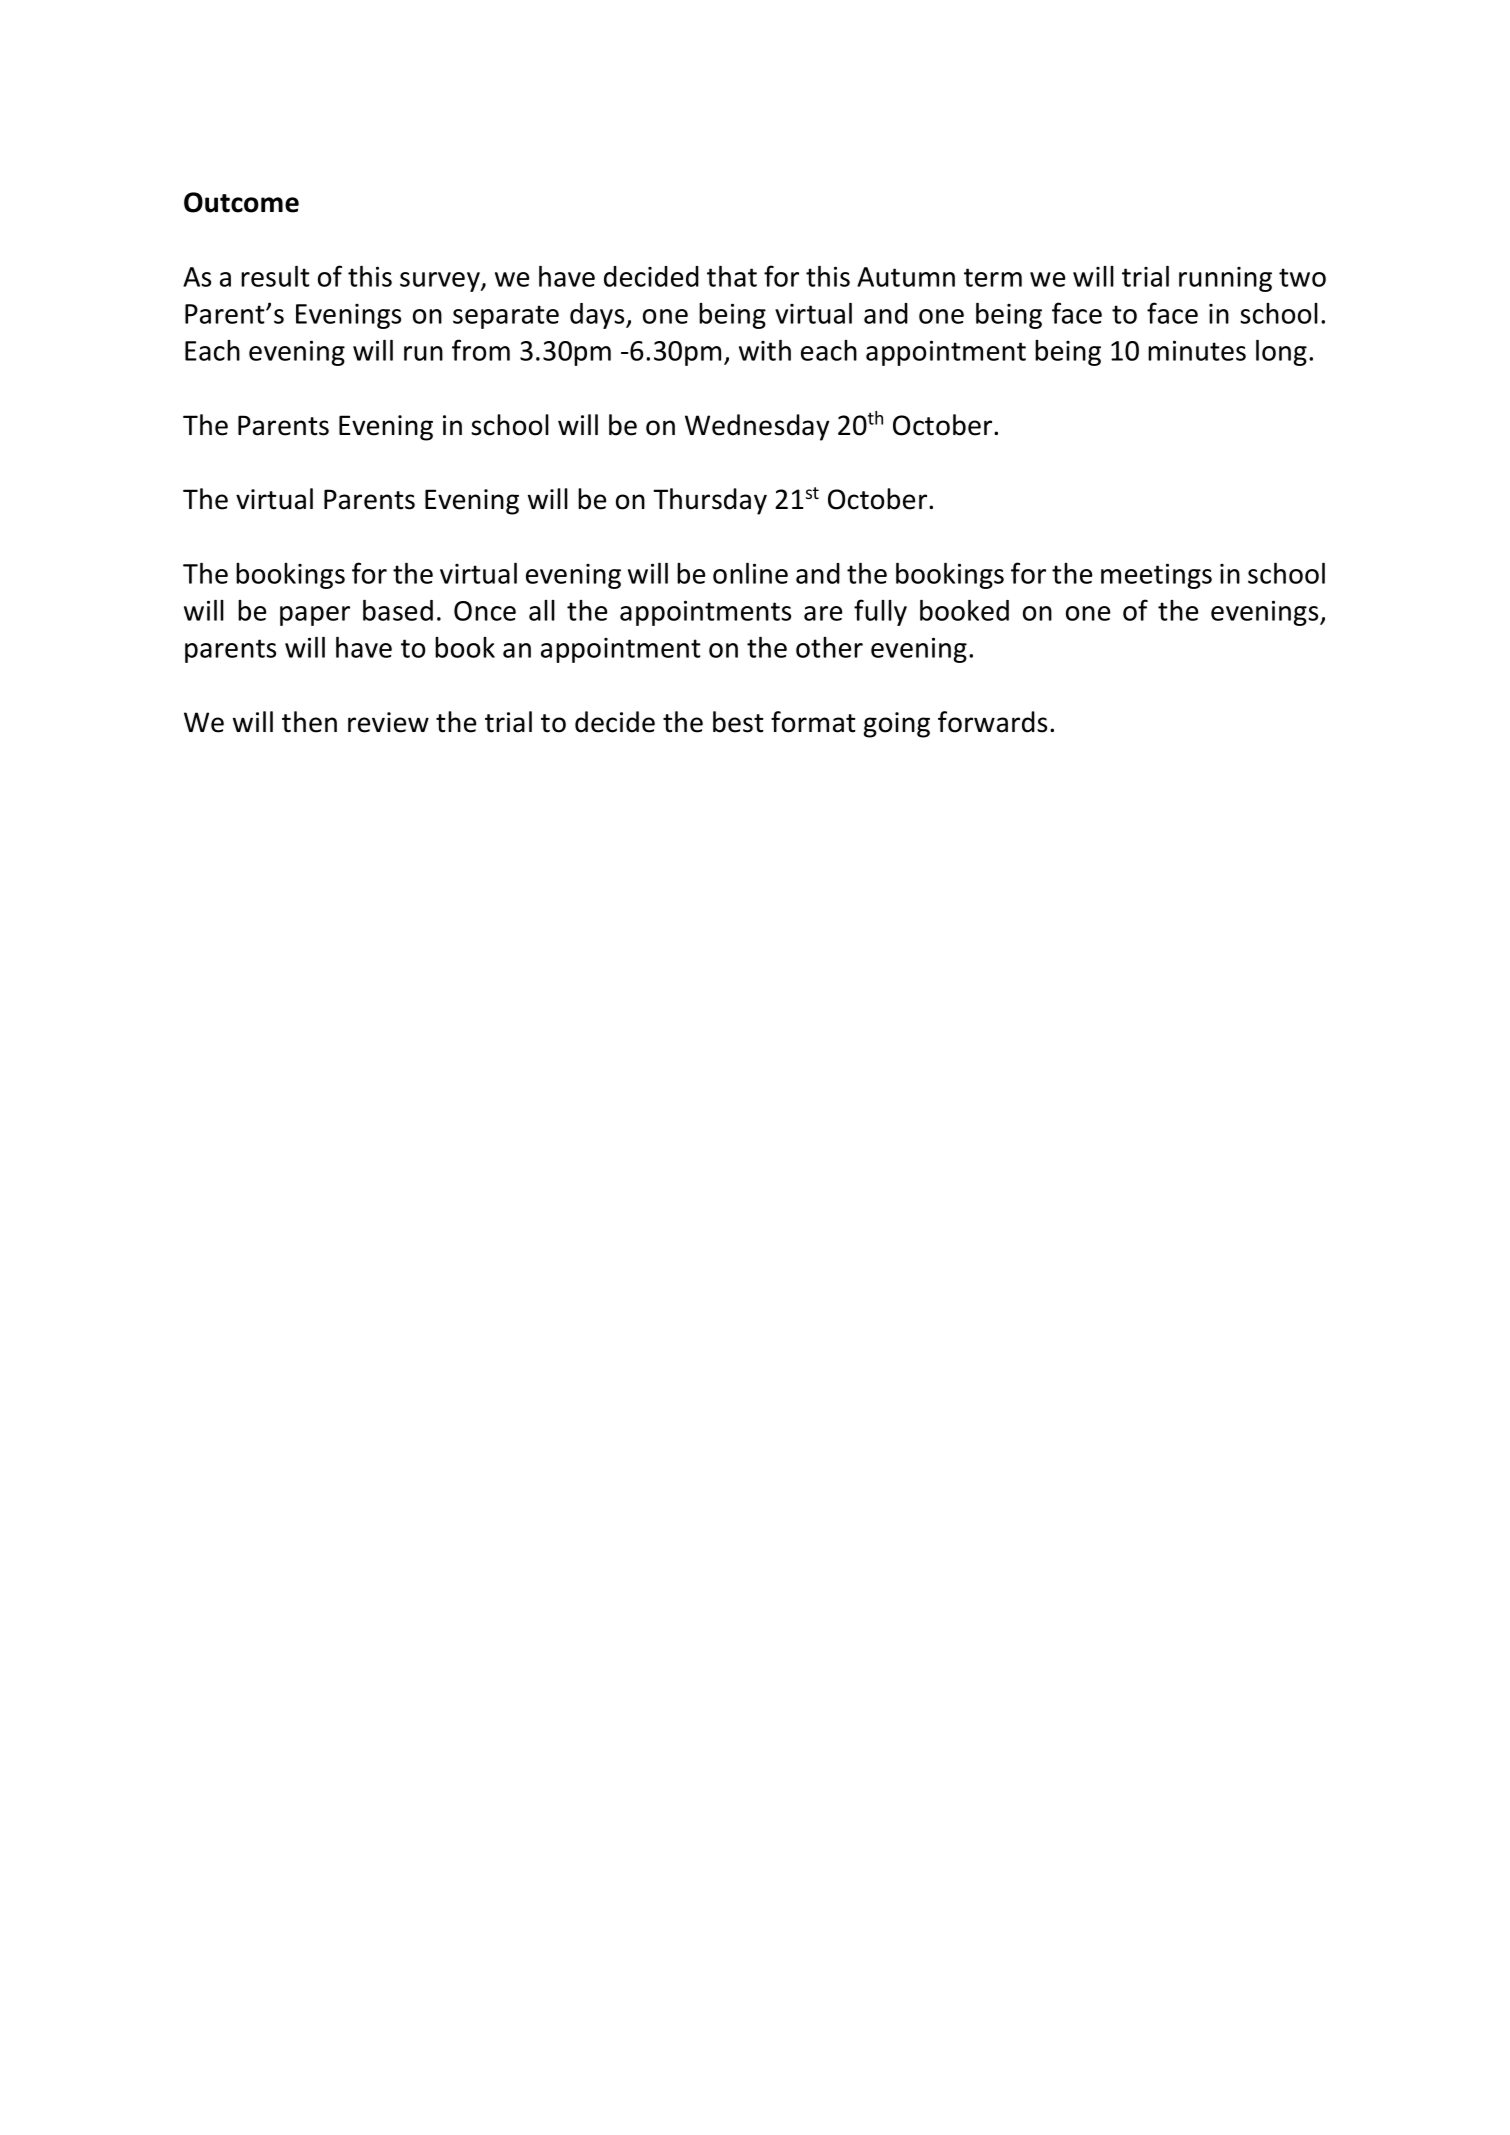 The height and width of the screenshot is (2135, 1510). I want to click on Outcome, so click(241, 202).
